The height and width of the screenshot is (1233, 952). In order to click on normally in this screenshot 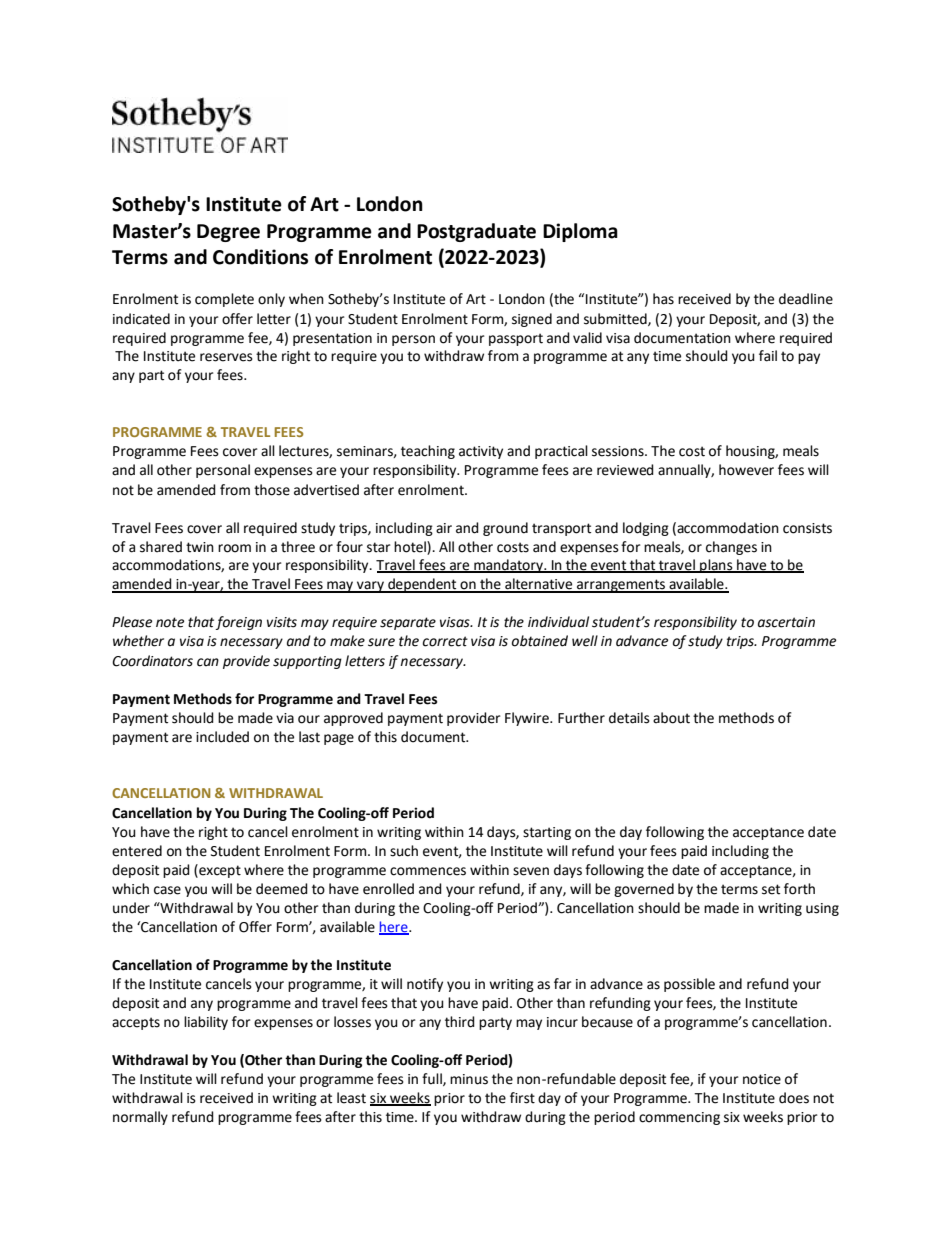, I will do `click(140, 1118)`.
